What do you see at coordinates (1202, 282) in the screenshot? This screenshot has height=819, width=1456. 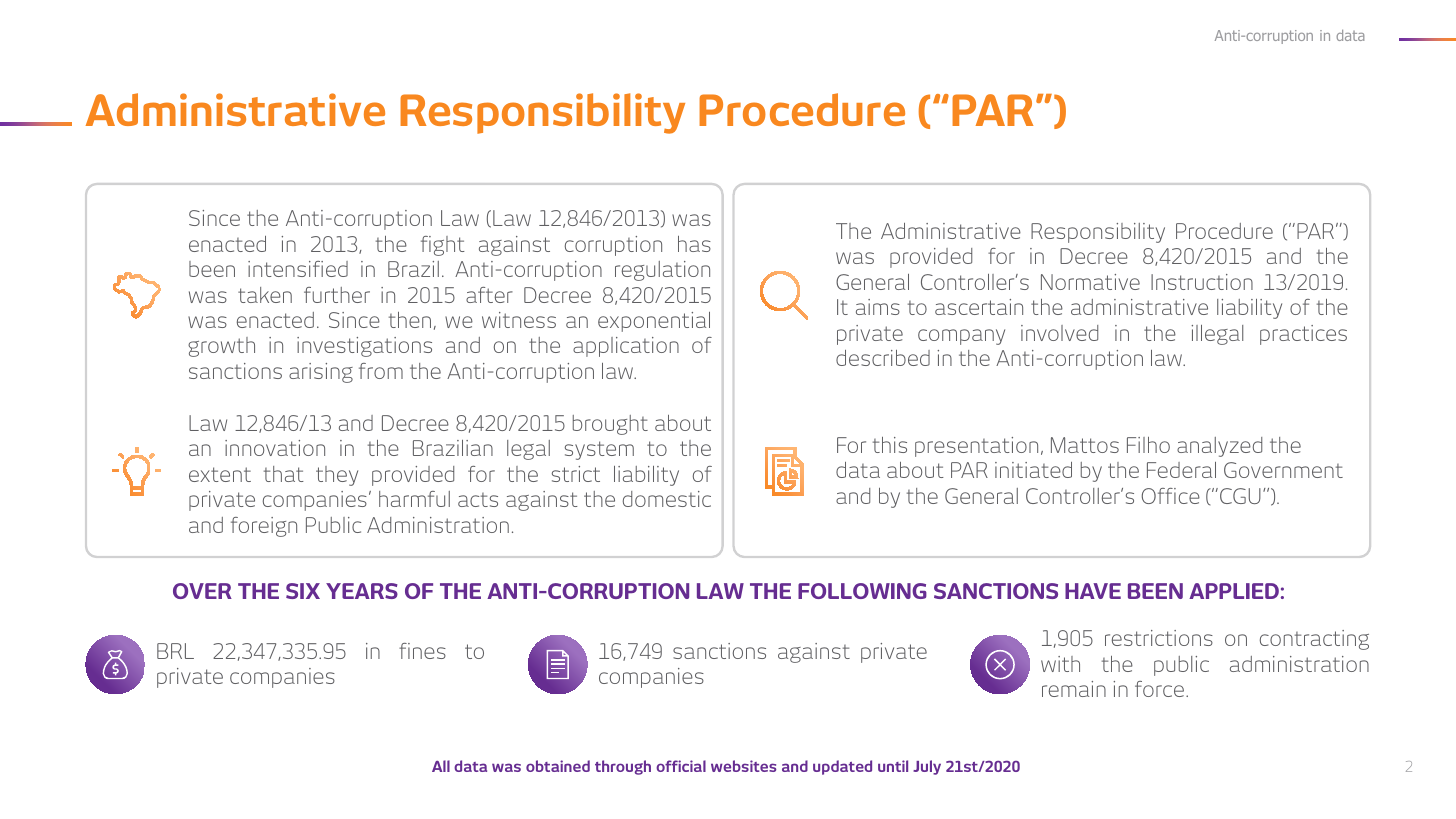 I see `Instruction` at bounding box center [1202, 282].
